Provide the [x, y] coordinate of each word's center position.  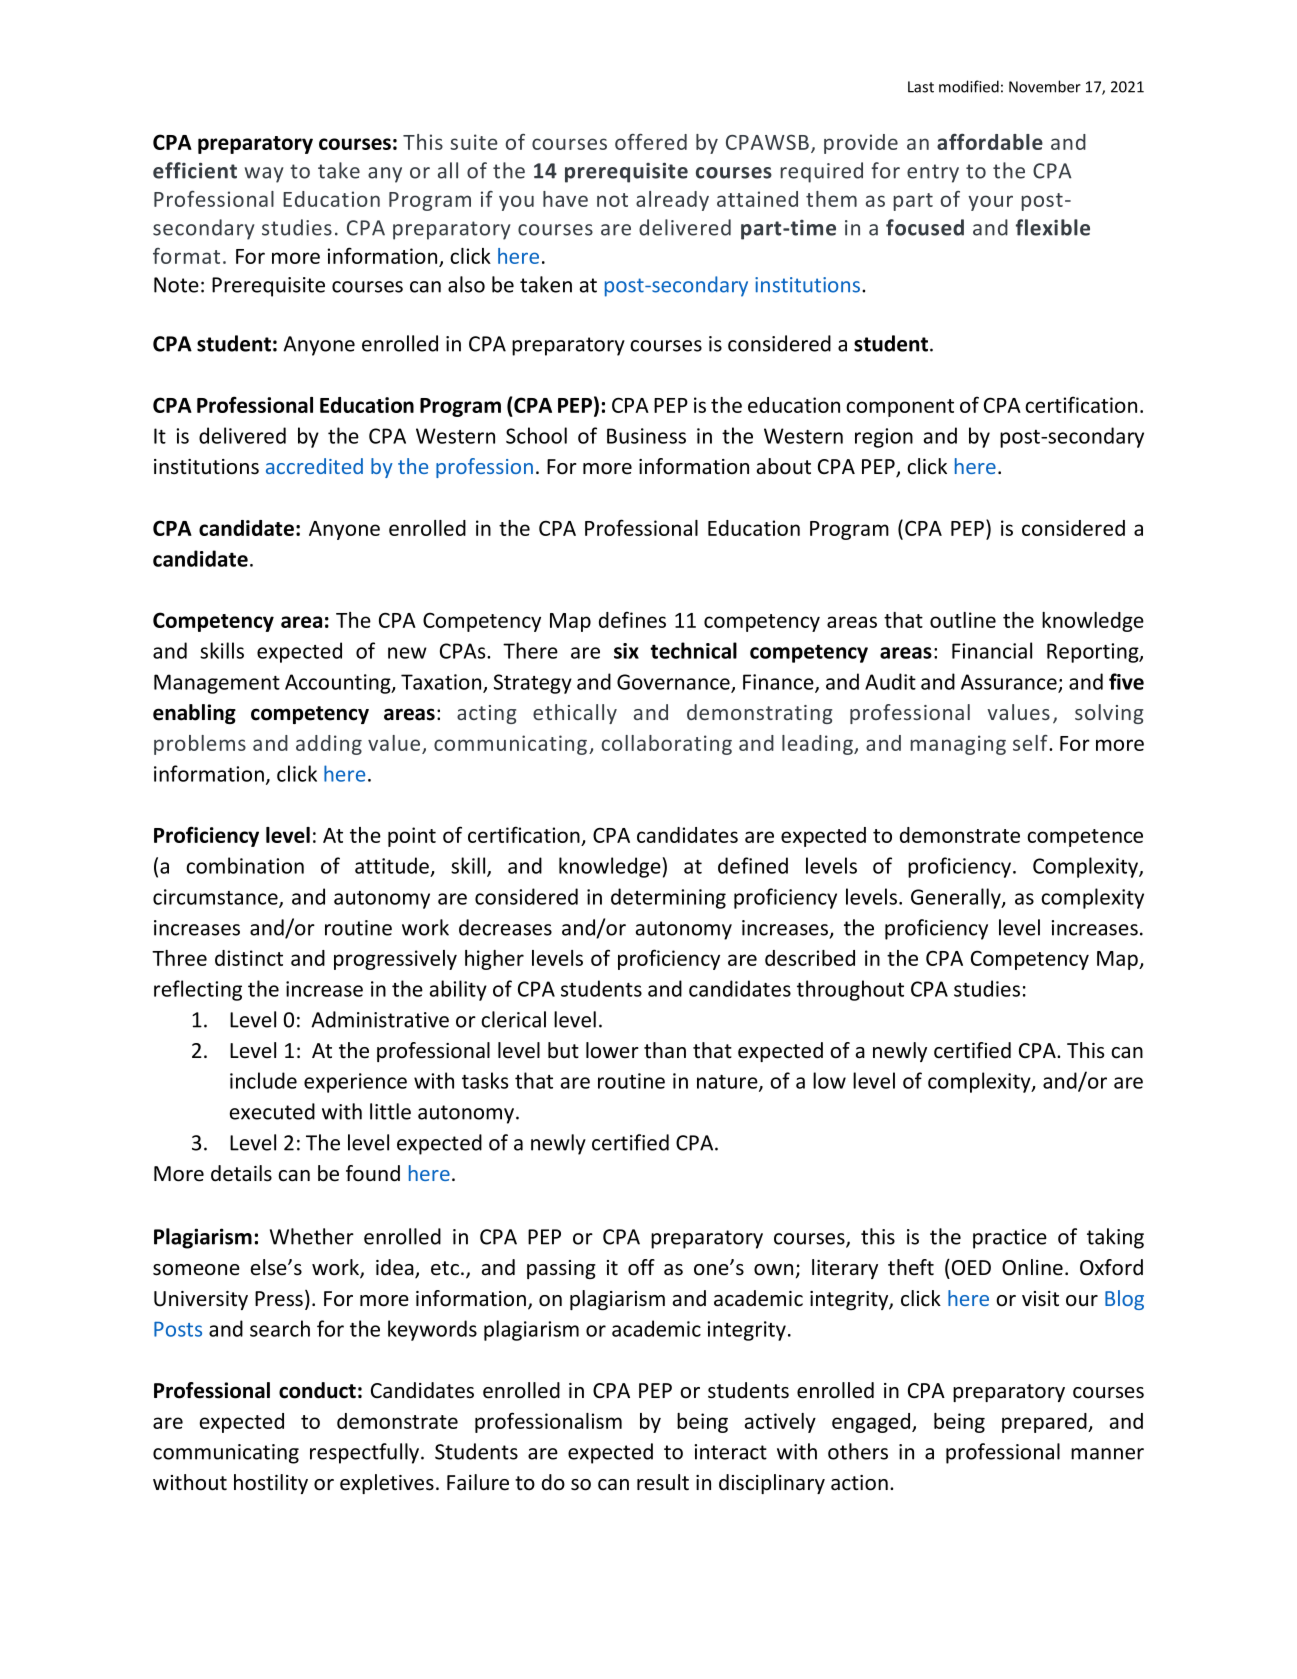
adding [329, 745]
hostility [271, 1484]
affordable [990, 142]
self [1031, 743]
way [264, 175]
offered [651, 142]
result [663, 1482]
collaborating [667, 745]
